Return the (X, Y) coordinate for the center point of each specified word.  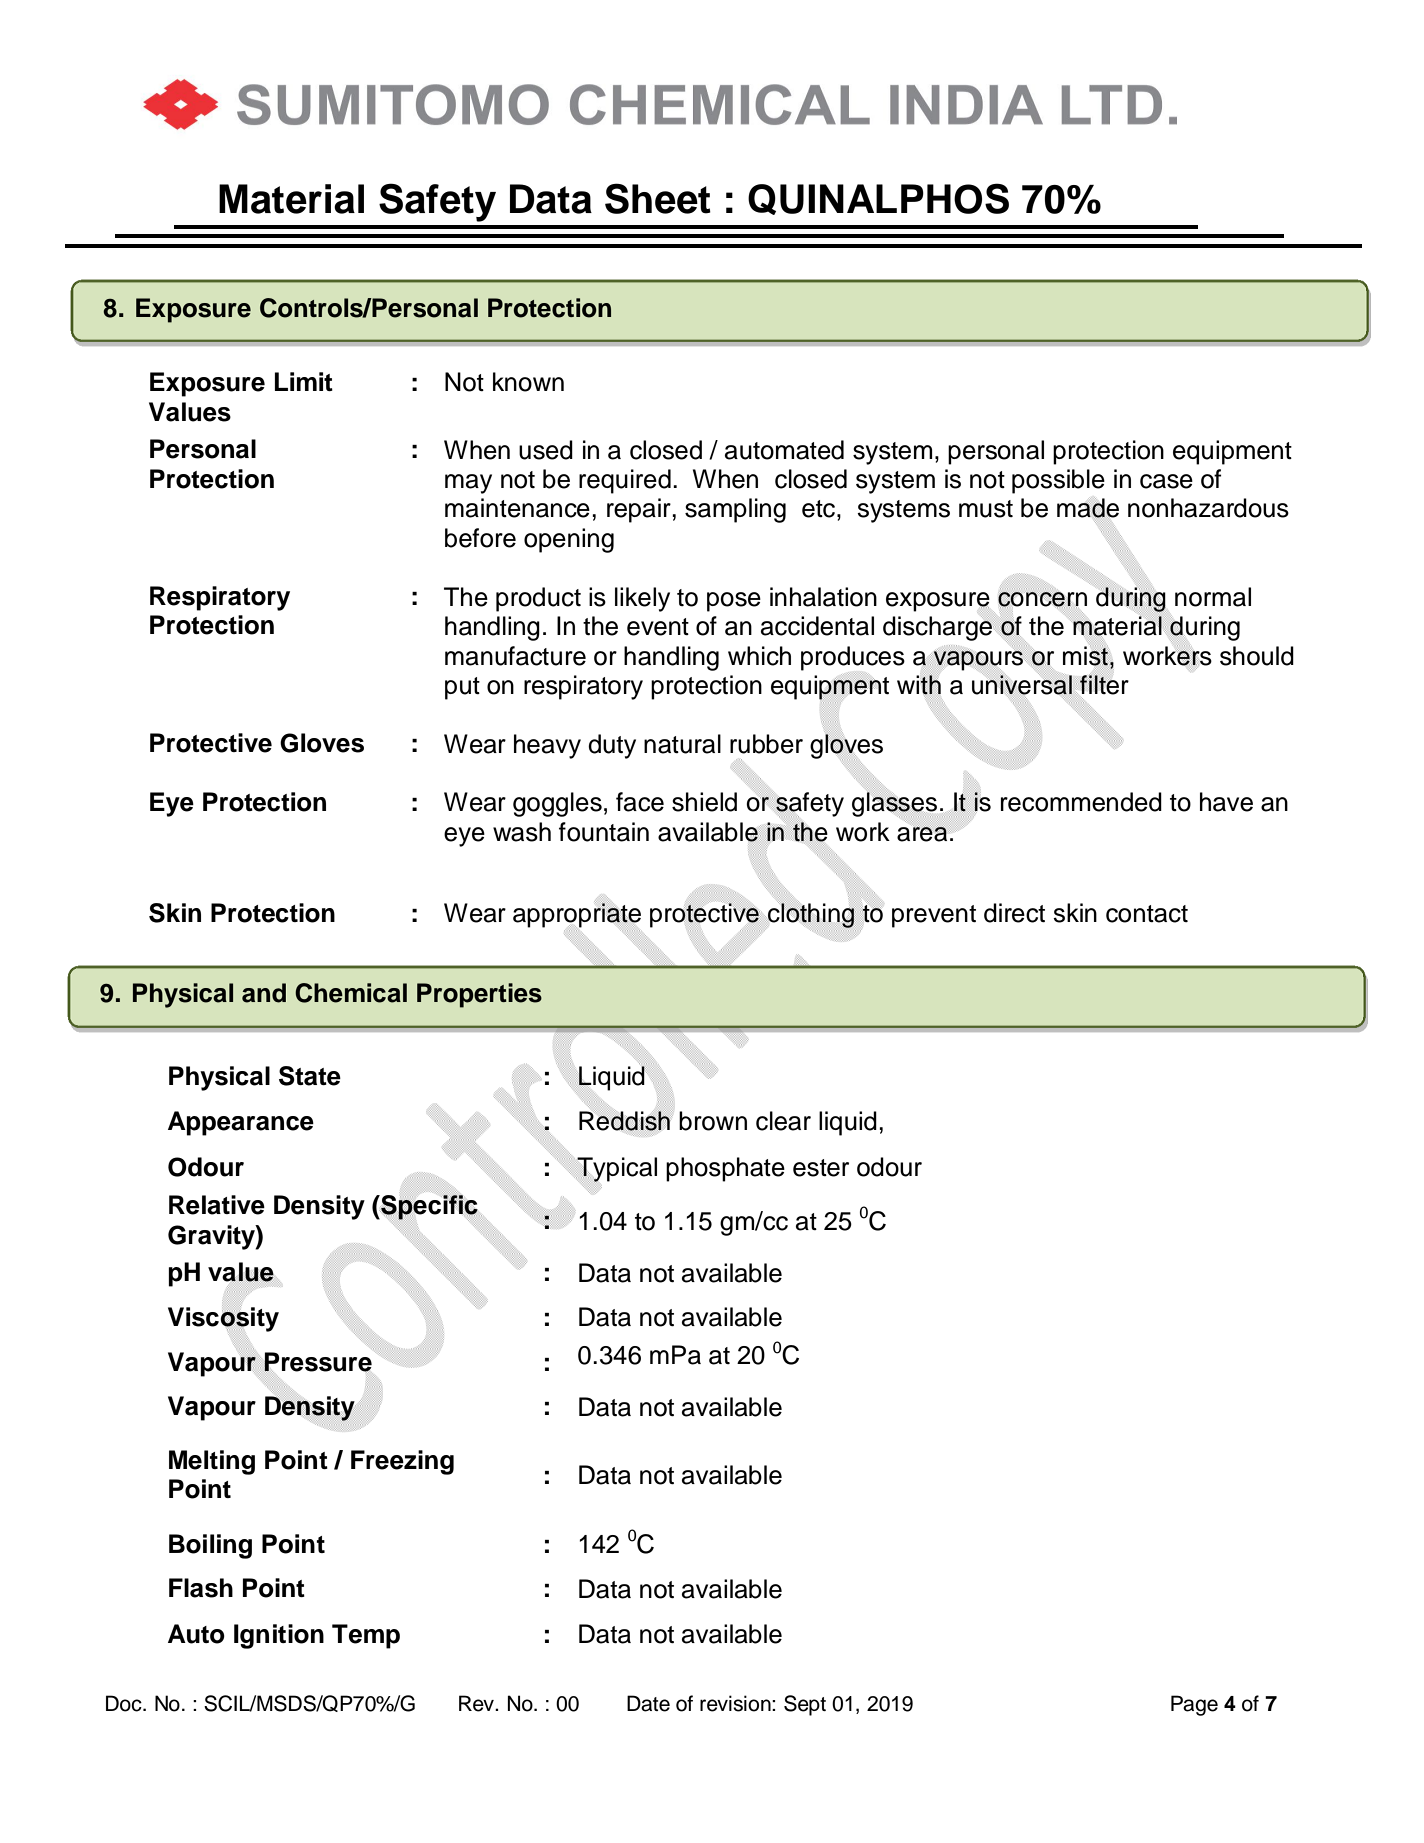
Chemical (351, 993)
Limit (304, 381)
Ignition (279, 1636)
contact (1147, 914)
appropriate (577, 914)
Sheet (658, 198)
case (1166, 481)
